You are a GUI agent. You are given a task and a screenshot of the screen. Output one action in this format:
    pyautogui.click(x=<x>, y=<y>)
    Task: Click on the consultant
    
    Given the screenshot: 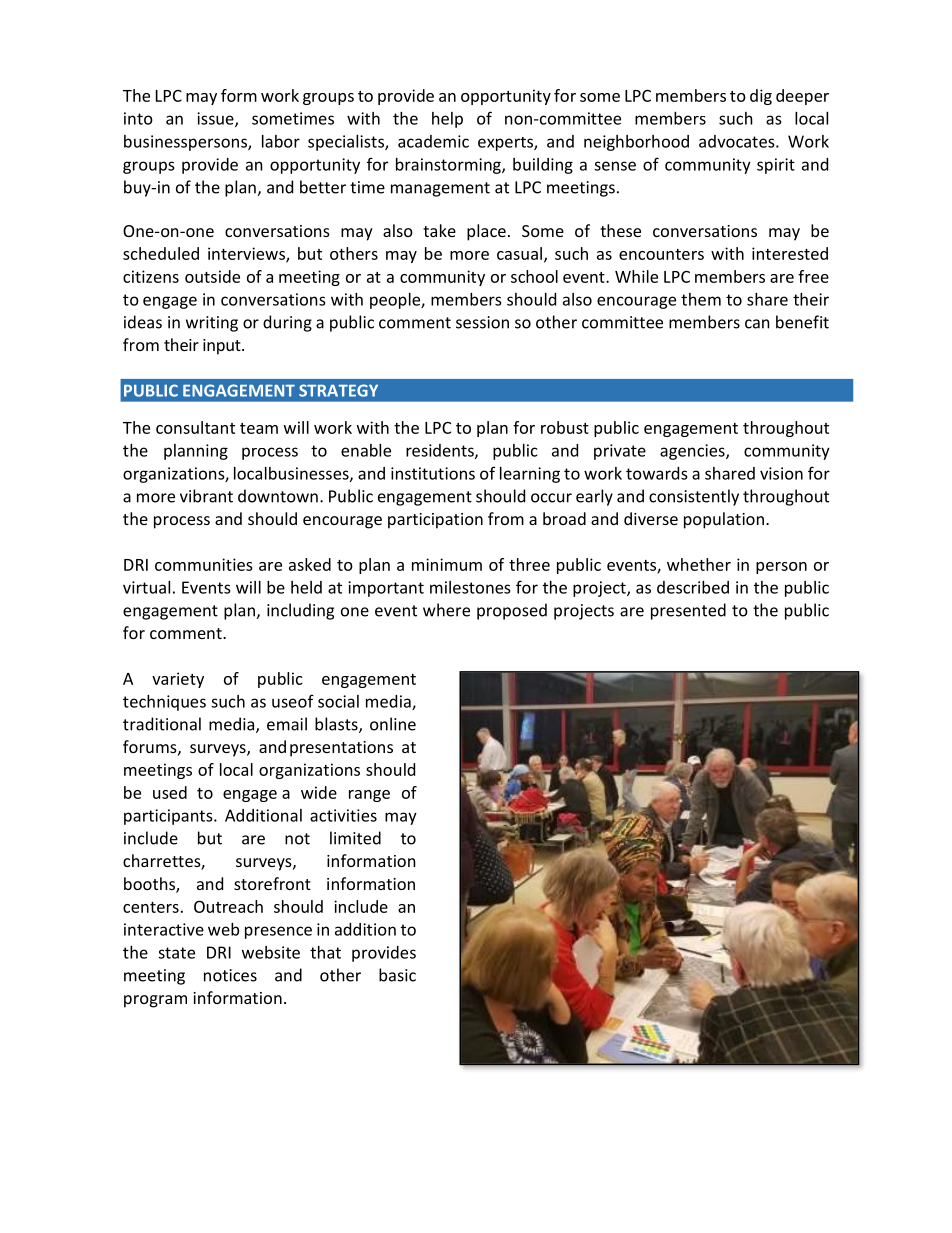 What is the action you would take?
    pyautogui.click(x=195, y=427)
